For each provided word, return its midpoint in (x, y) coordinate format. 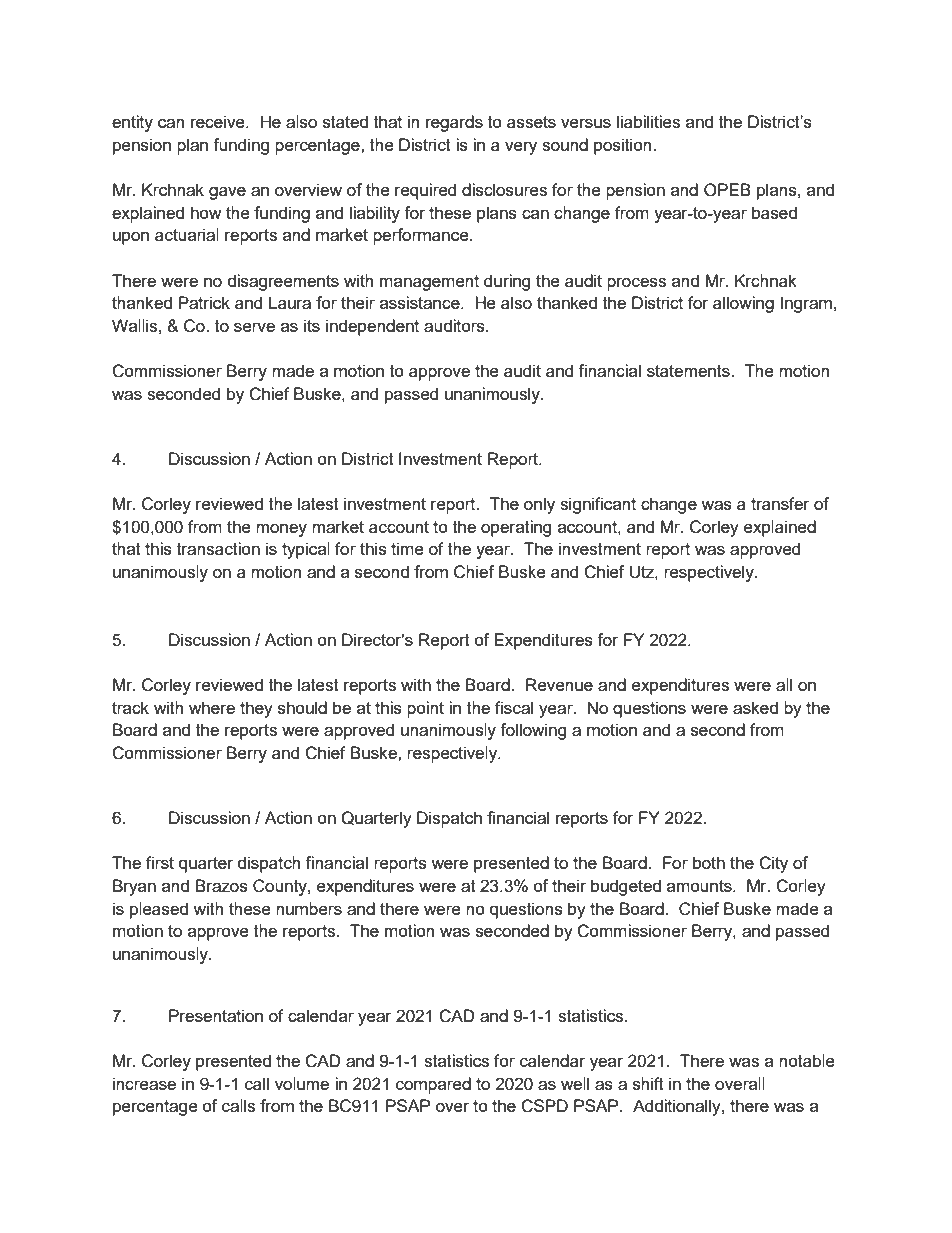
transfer (780, 503)
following (533, 731)
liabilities (648, 121)
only (539, 505)
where (212, 707)
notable (807, 1060)
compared (433, 1085)
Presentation (216, 1015)
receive (219, 121)
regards (454, 123)
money (281, 530)
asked (755, 707)
